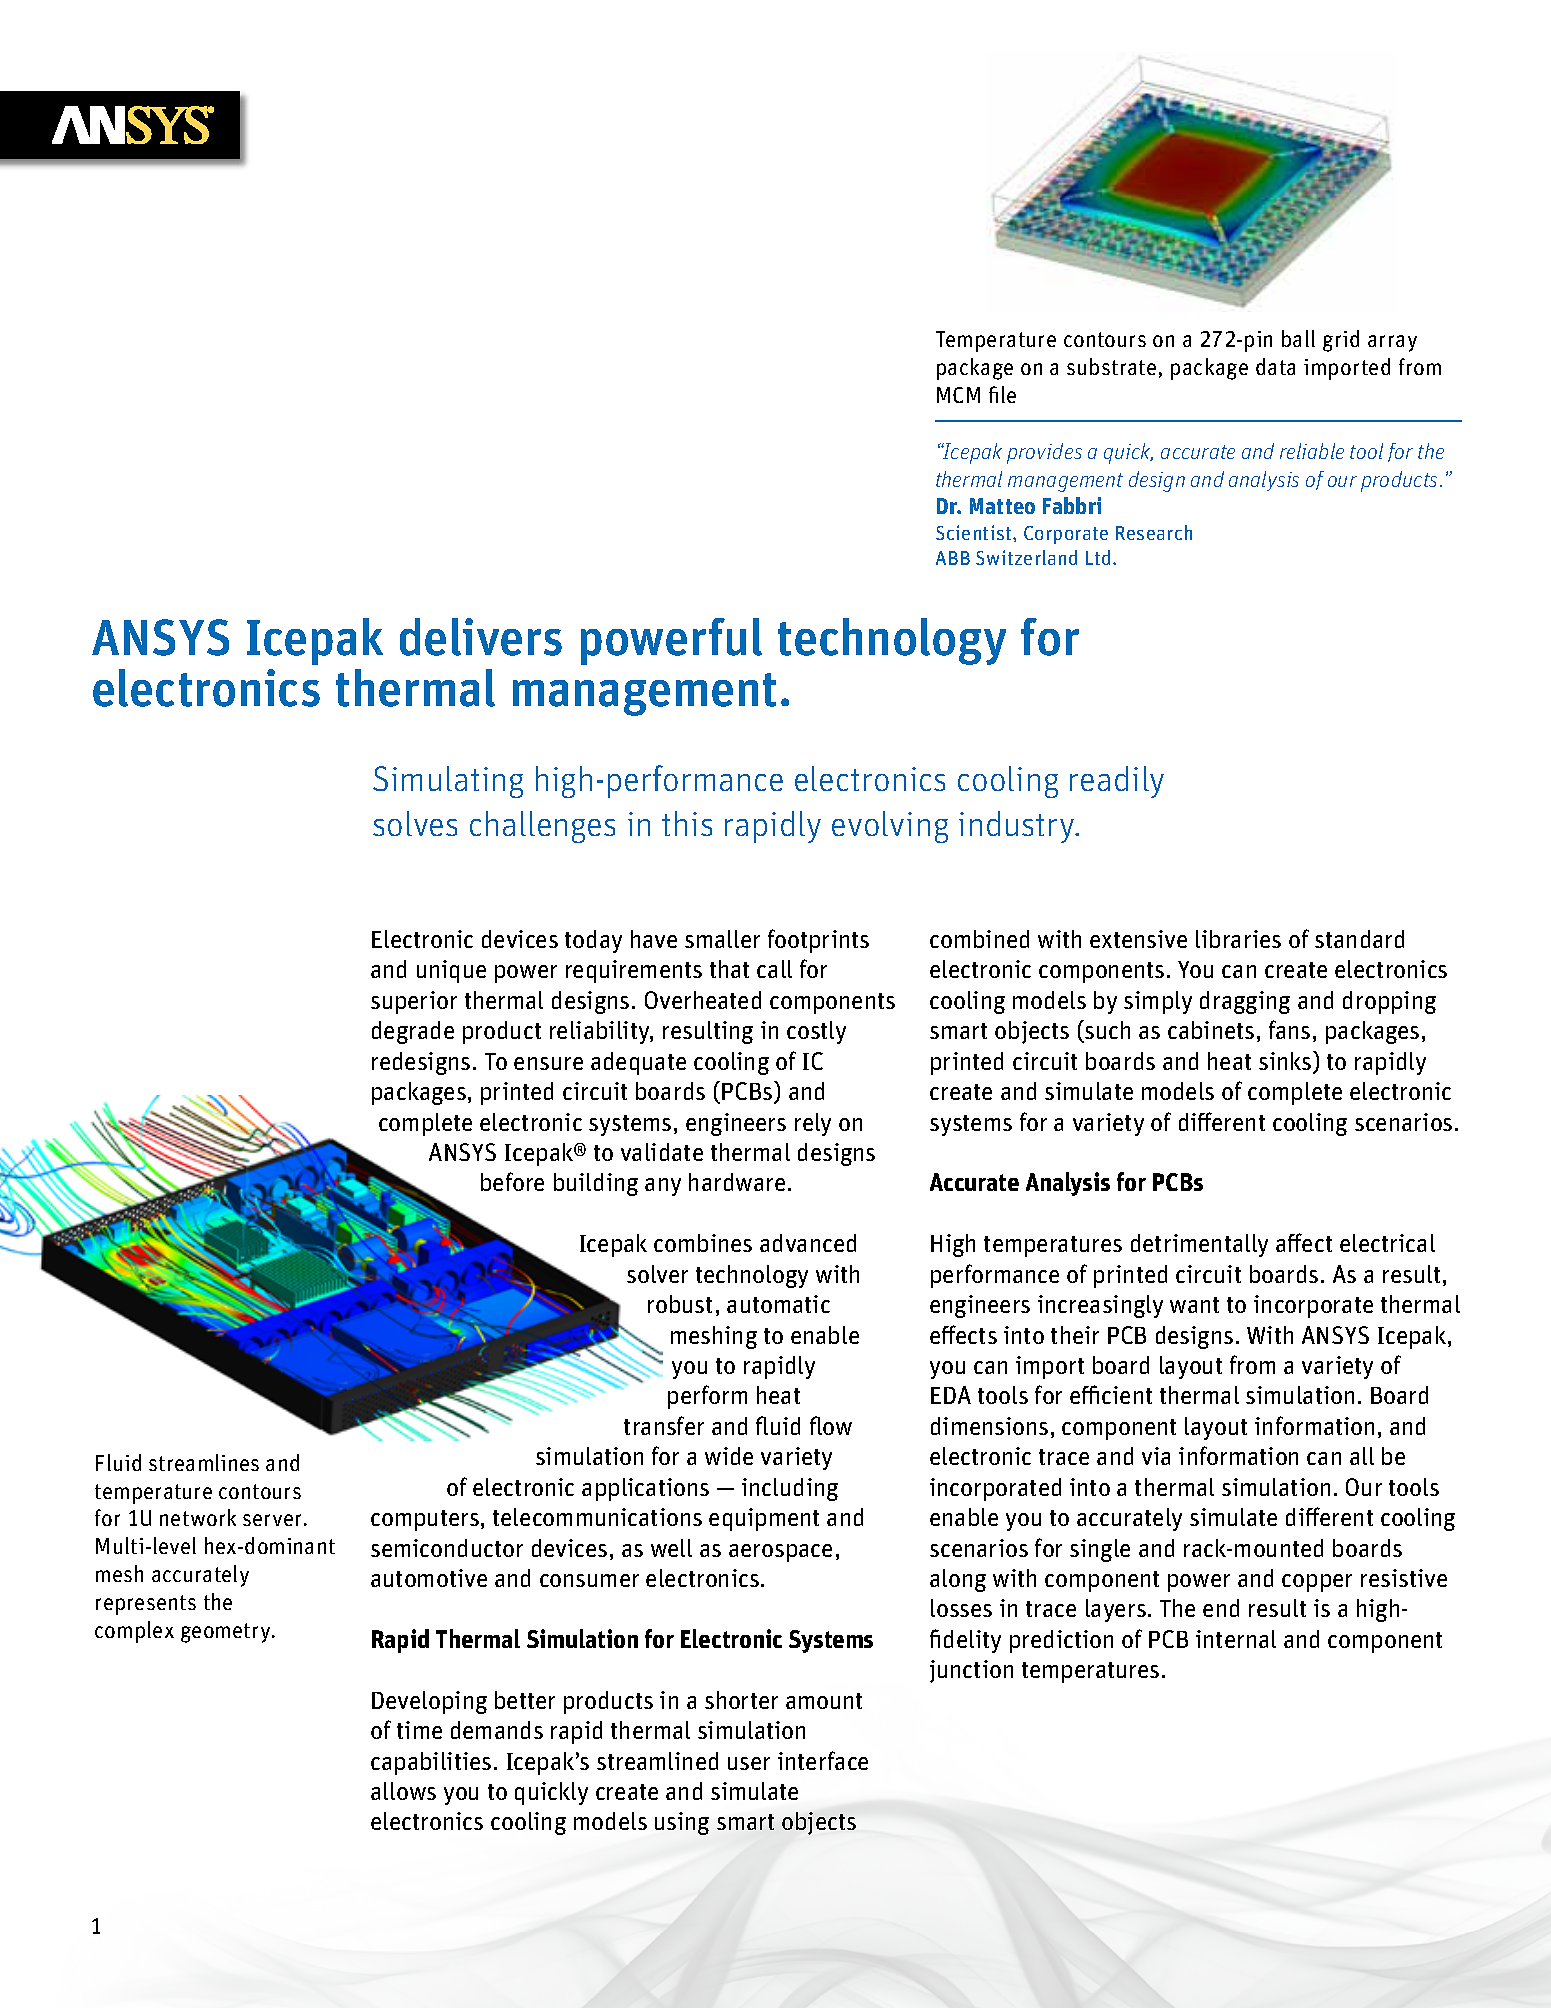  Describe the element at coordinates (778, 1304) in the screenshot. I see `automatic` at that location.
